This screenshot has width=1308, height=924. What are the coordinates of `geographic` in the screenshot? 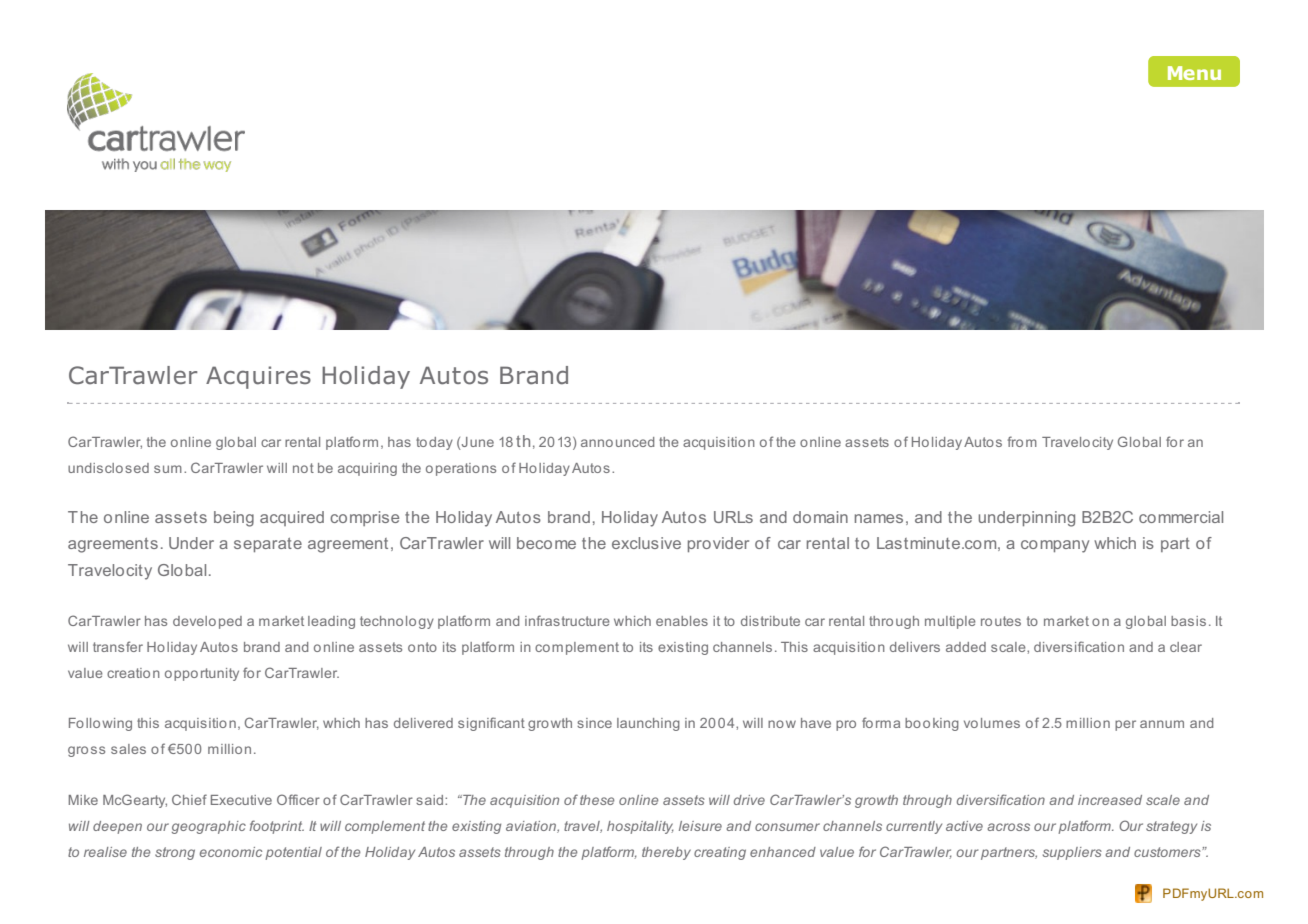 It's located at (209, 827).
